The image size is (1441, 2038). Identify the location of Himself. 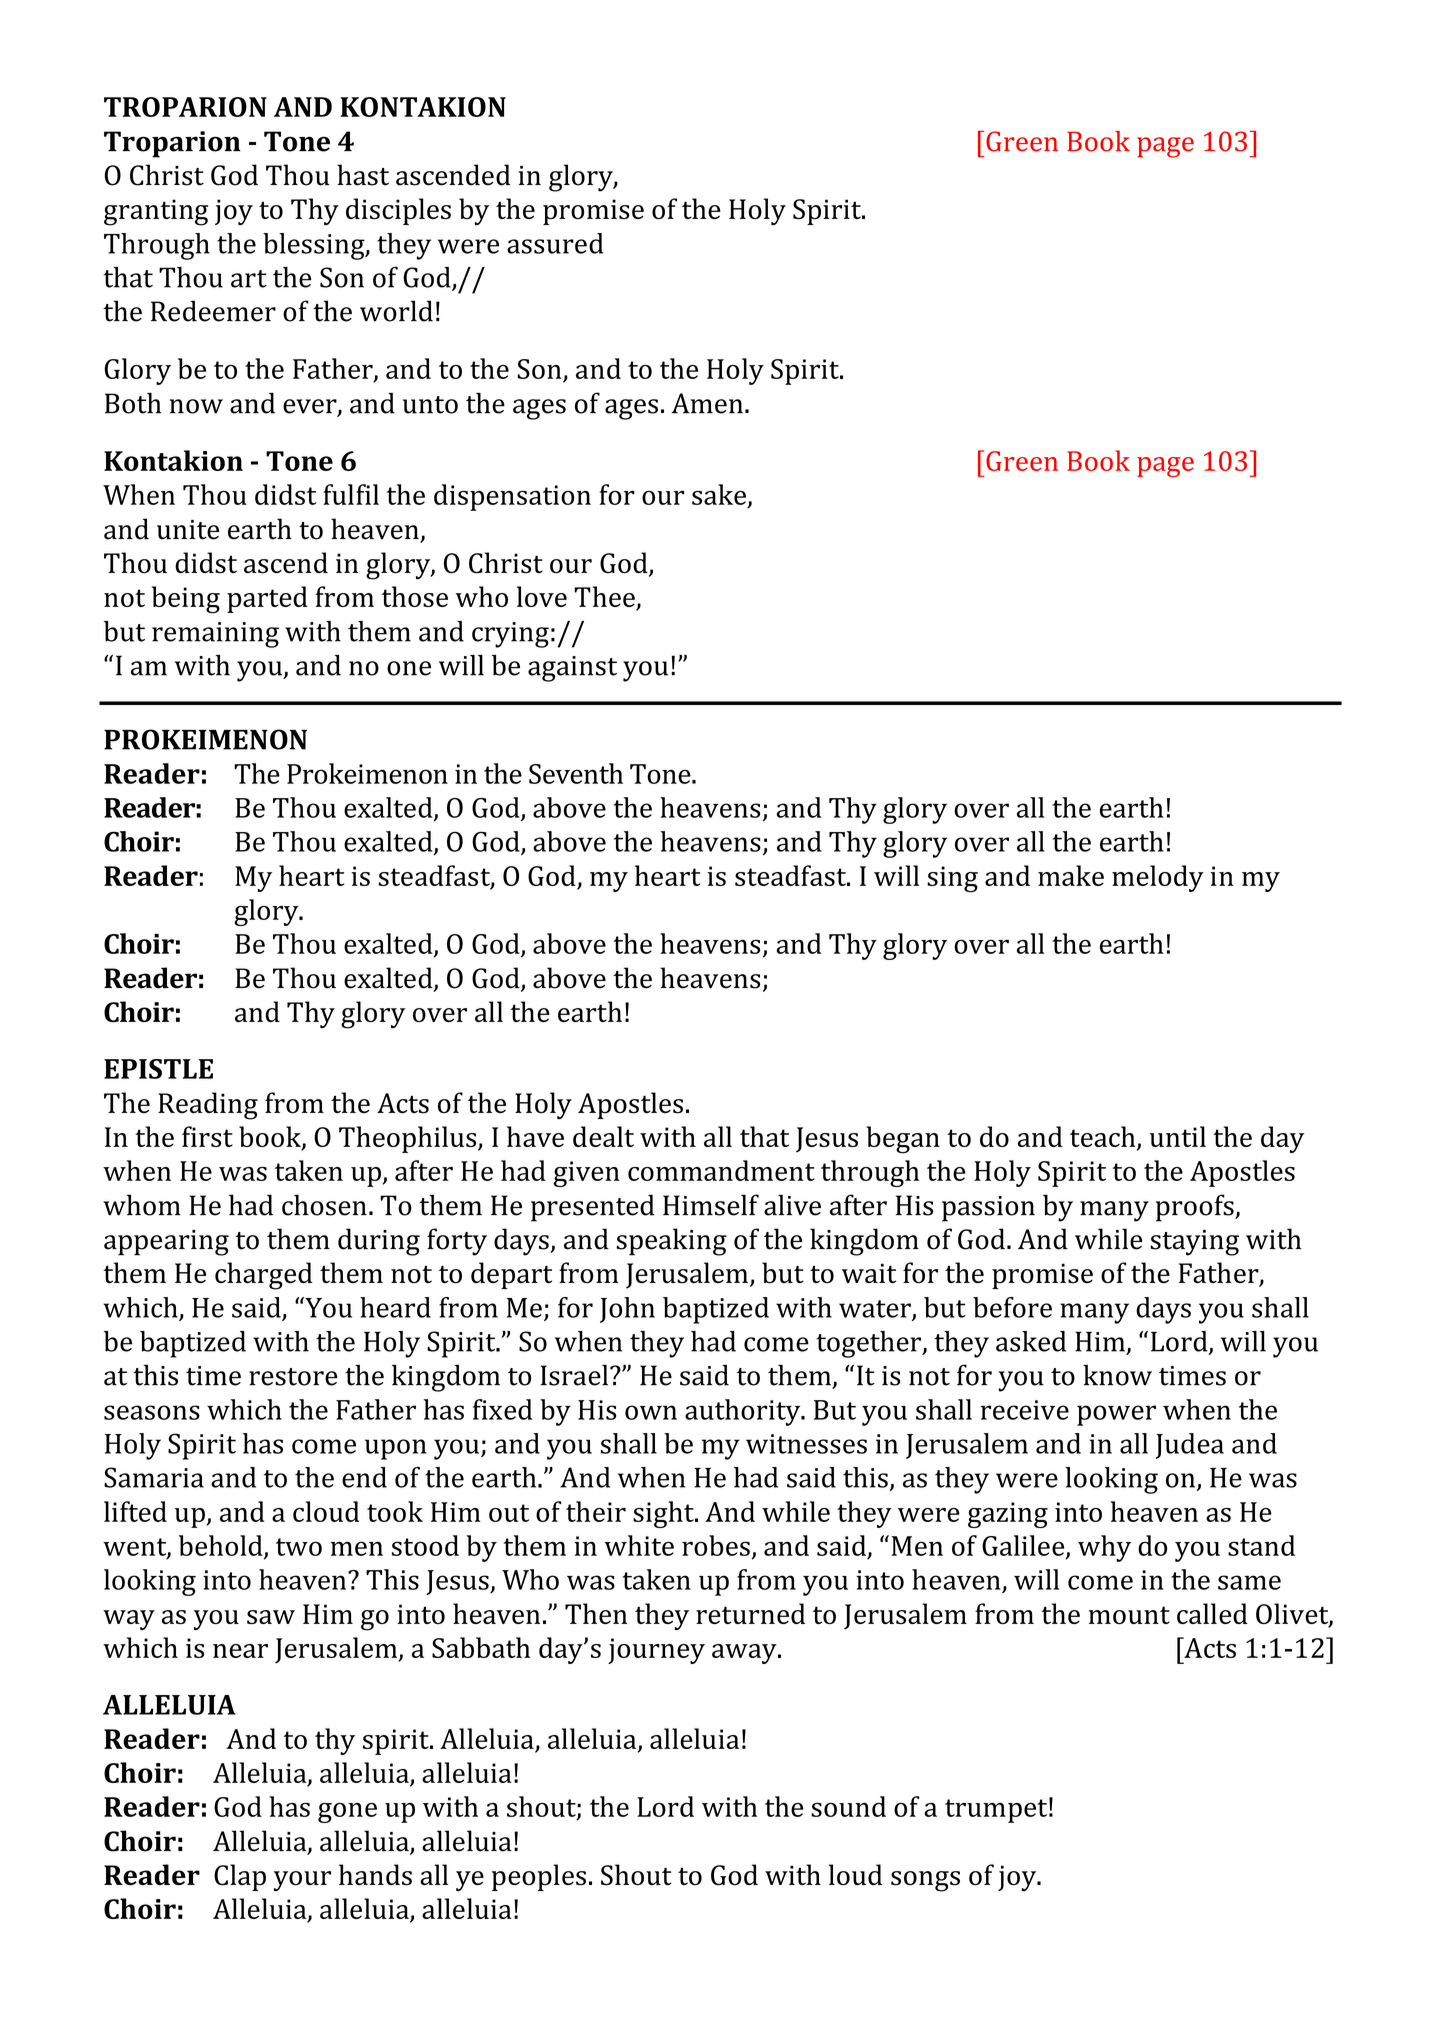
(711, 1205).
